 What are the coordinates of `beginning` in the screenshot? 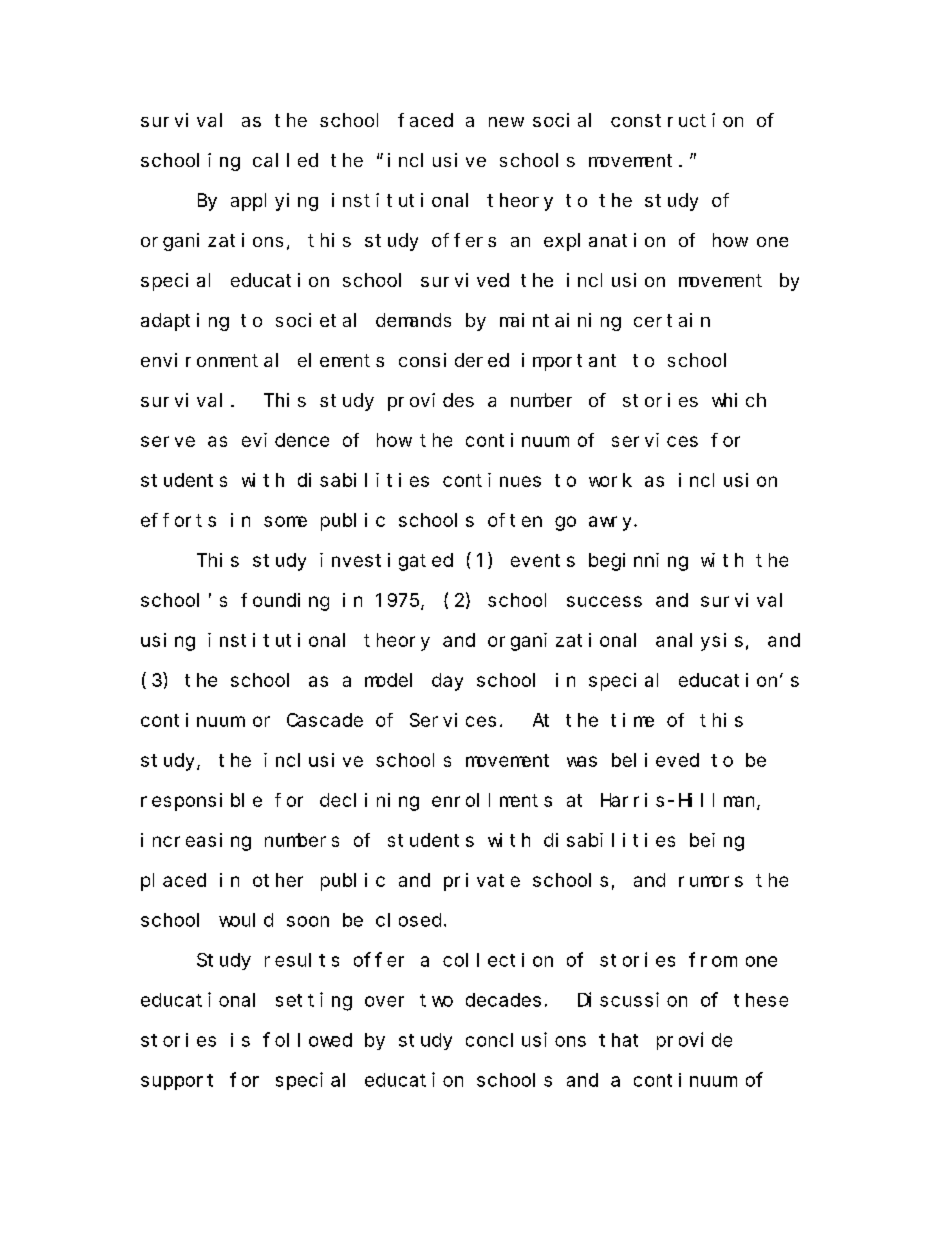 It's located at (638, 562).
